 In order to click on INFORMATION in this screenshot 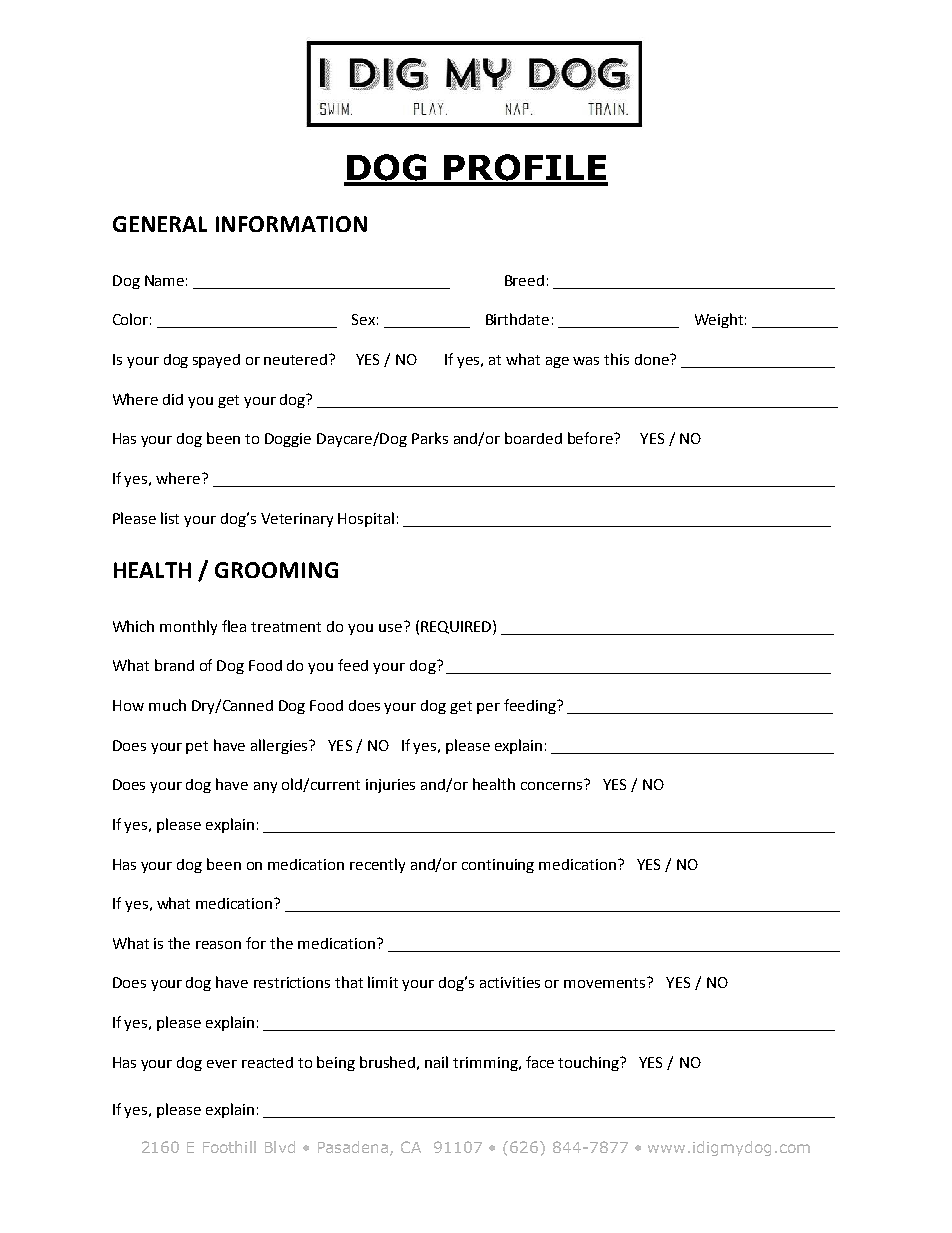, I will do `click(291, 224)`.
